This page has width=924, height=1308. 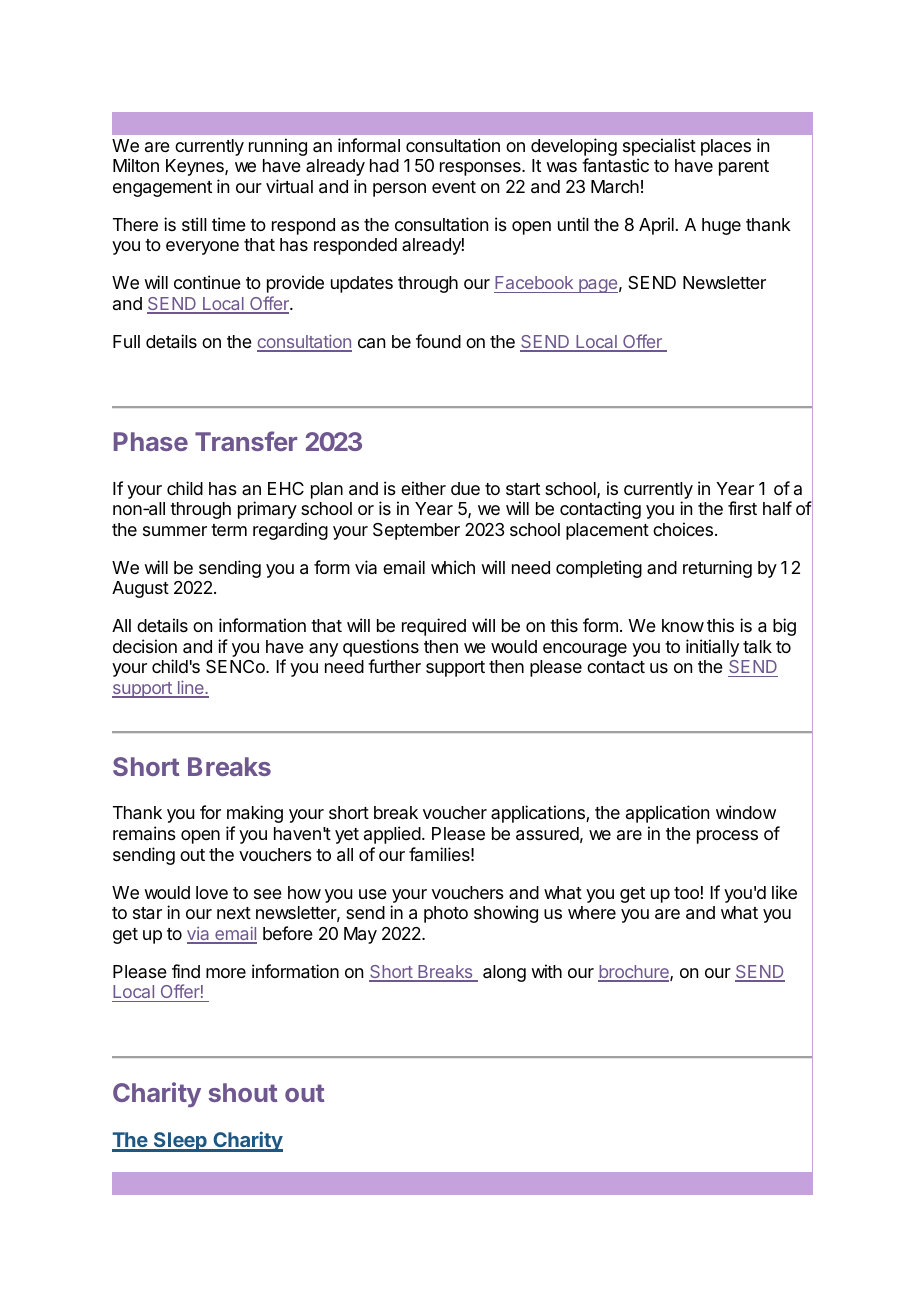 I want to click on Keynes, so click(x=196, y=167).
